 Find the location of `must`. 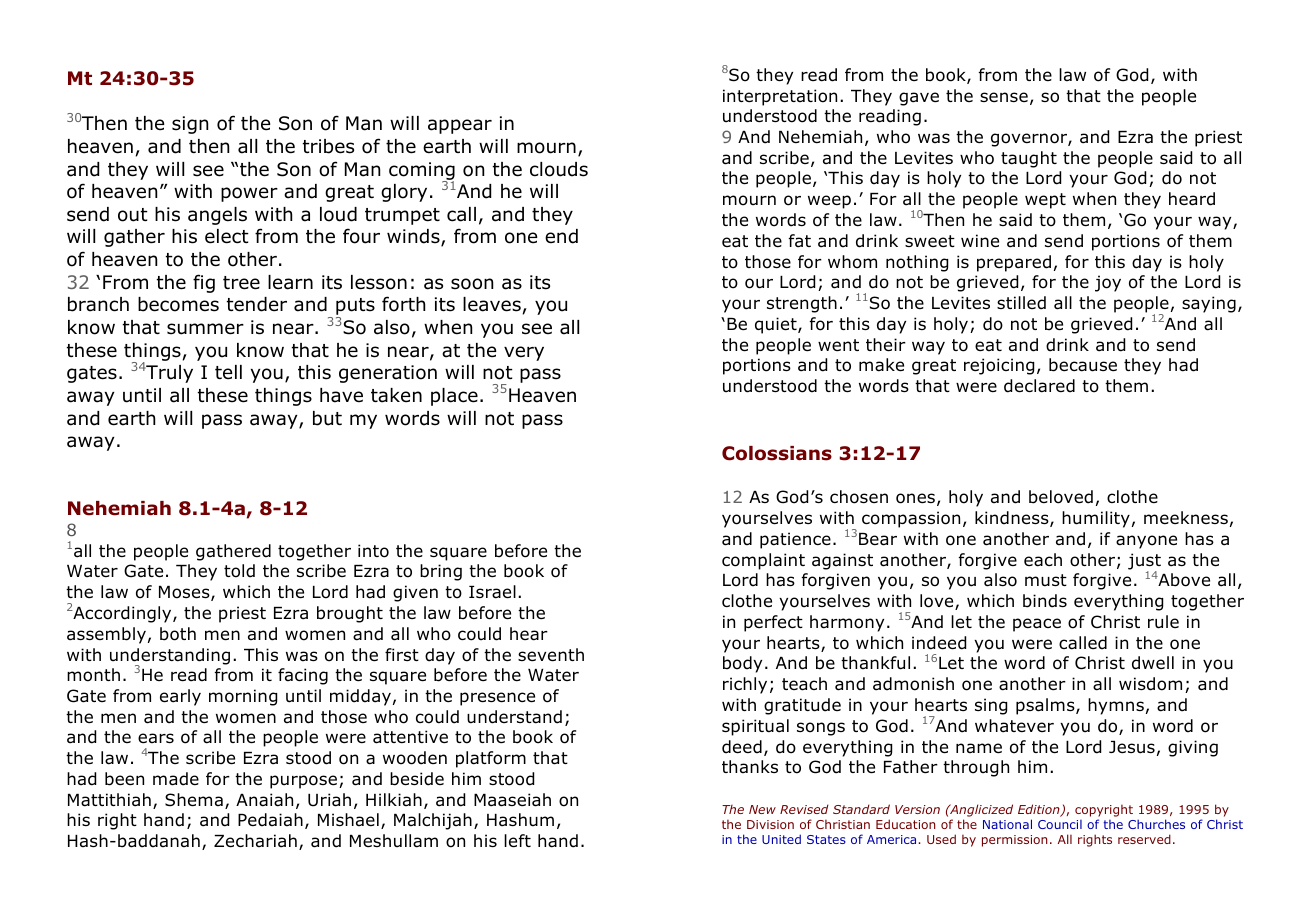

must is located at coordinates (1046, 580).
